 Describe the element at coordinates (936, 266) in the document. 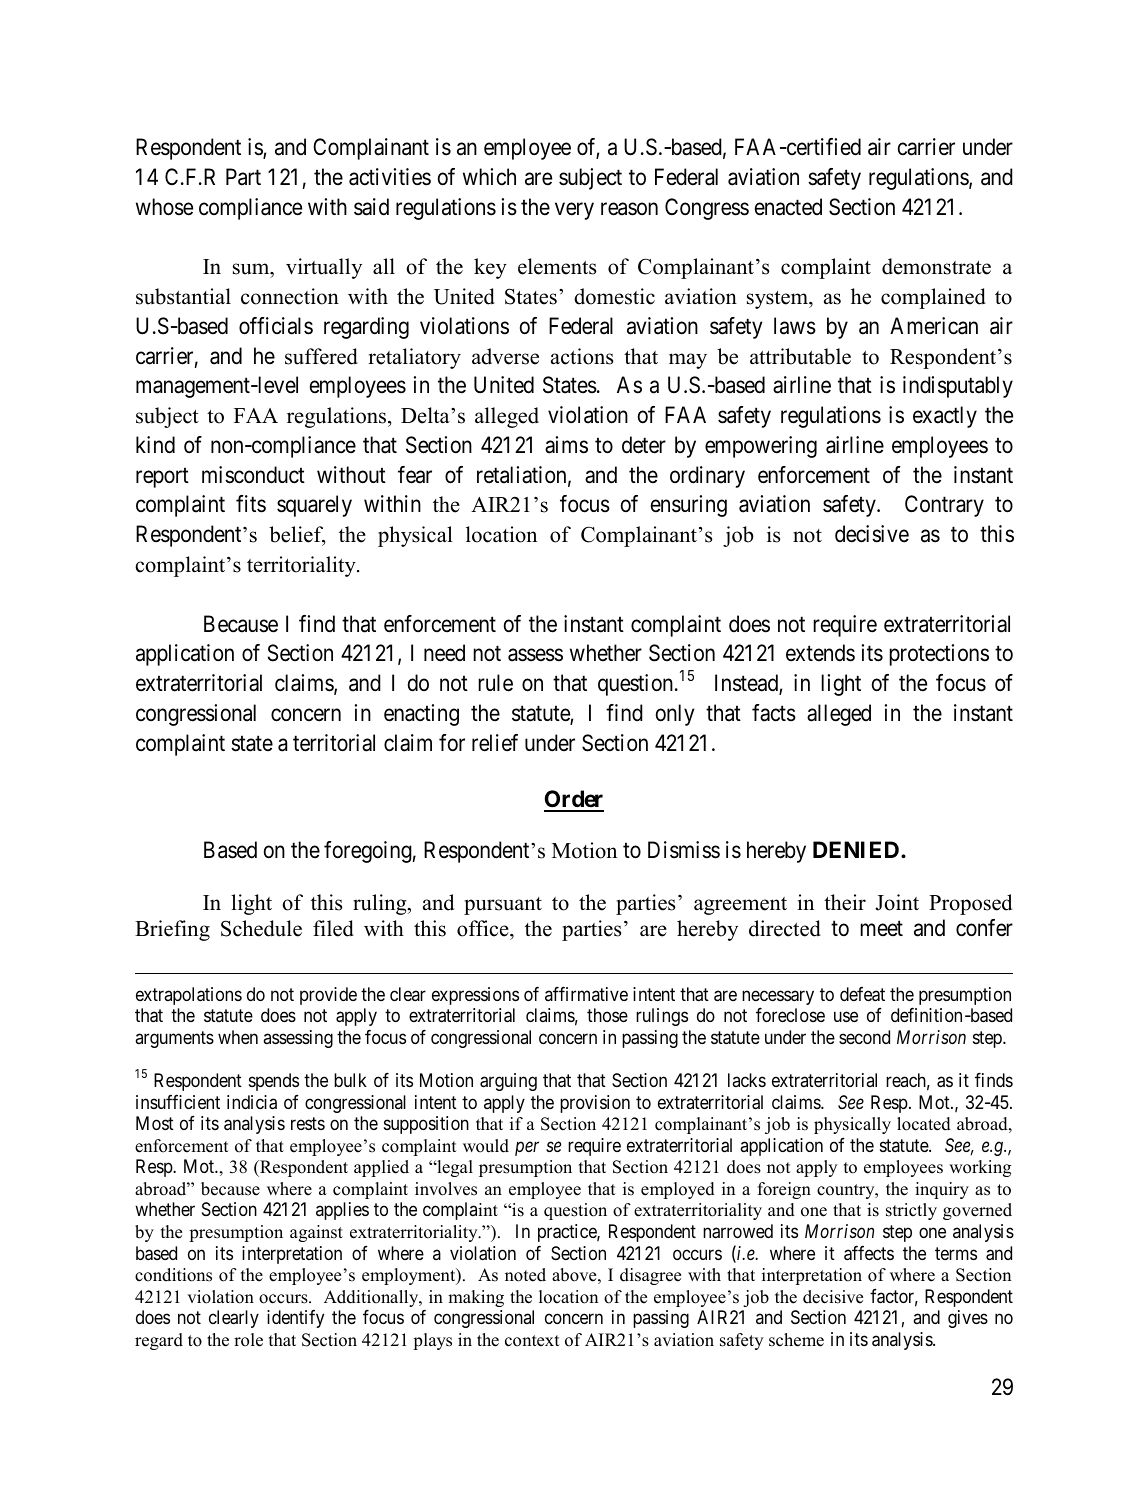

I see `demonstrate` at that location.
